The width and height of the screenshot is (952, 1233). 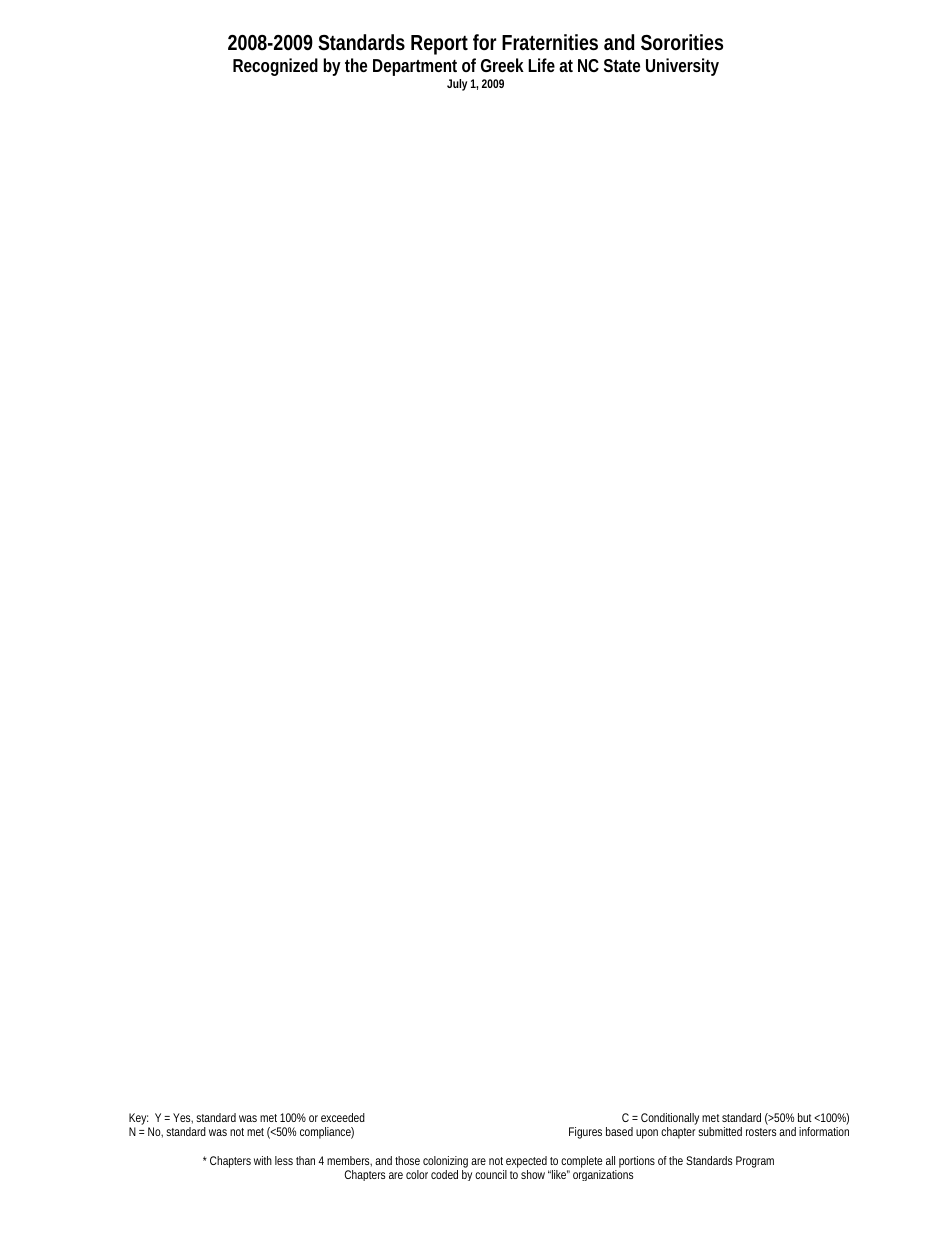 What do you see at coordinates (183, 1118) in the screenshot?
I see `Yes` at bounding box center [183, 1118].
